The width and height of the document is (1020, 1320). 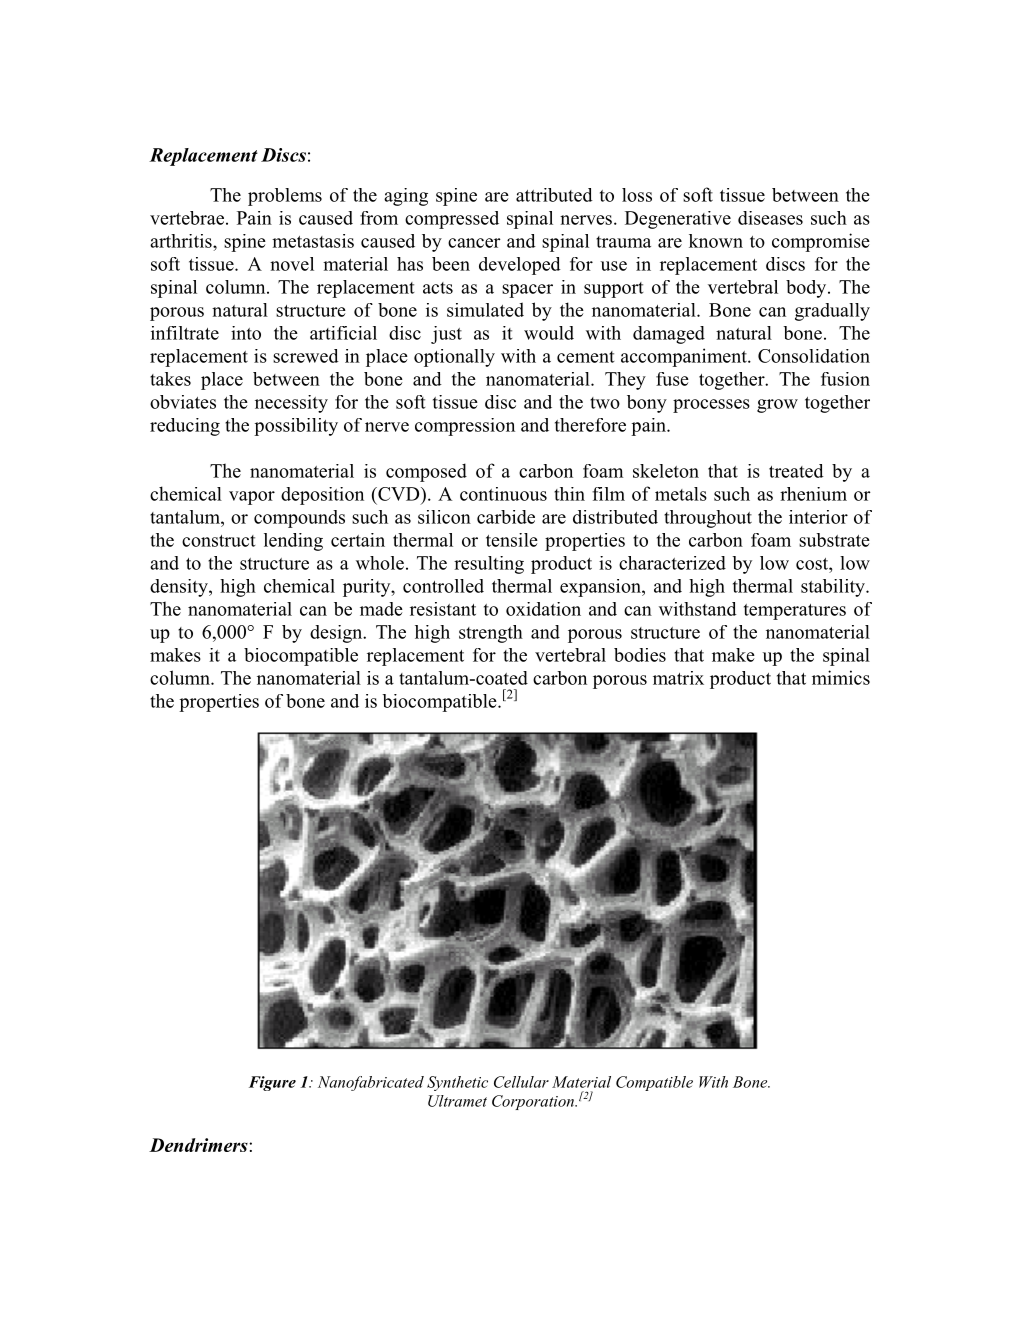 What do you see at coordinates (491, 634) in the document?
I see `strength` at bounding box center [491, 634].
